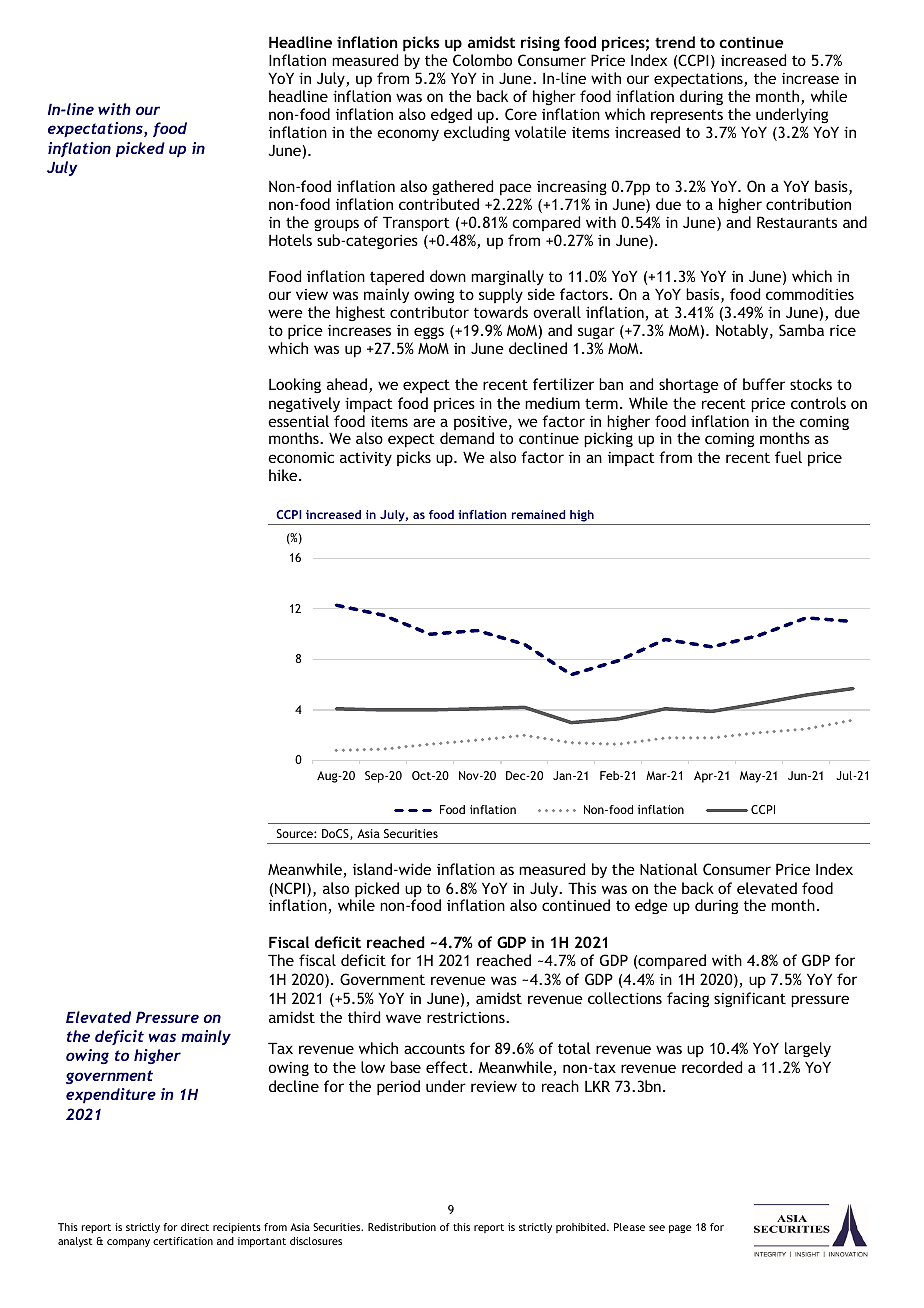 This screenshot has height=1308, width=924. What do you see at coordinates (284, 475) in the screenshot?
I see `hike` at bounding box center [284, 475].
